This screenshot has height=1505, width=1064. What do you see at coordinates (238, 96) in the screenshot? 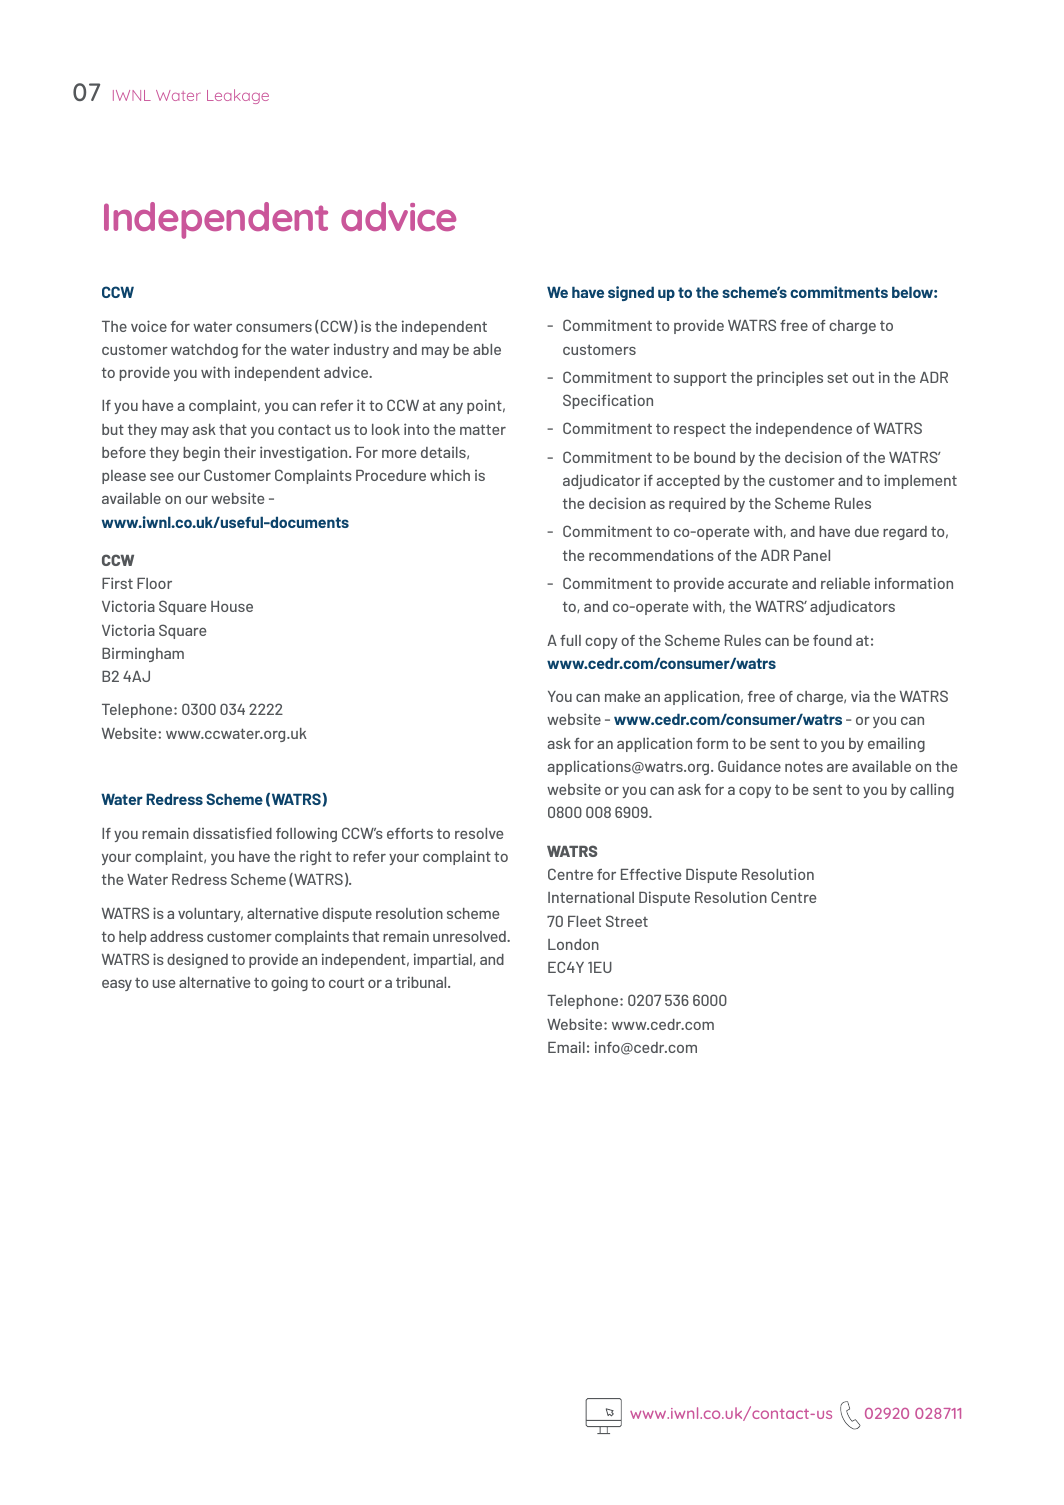
I see `Leakage` at bounding box center [238, 96].
